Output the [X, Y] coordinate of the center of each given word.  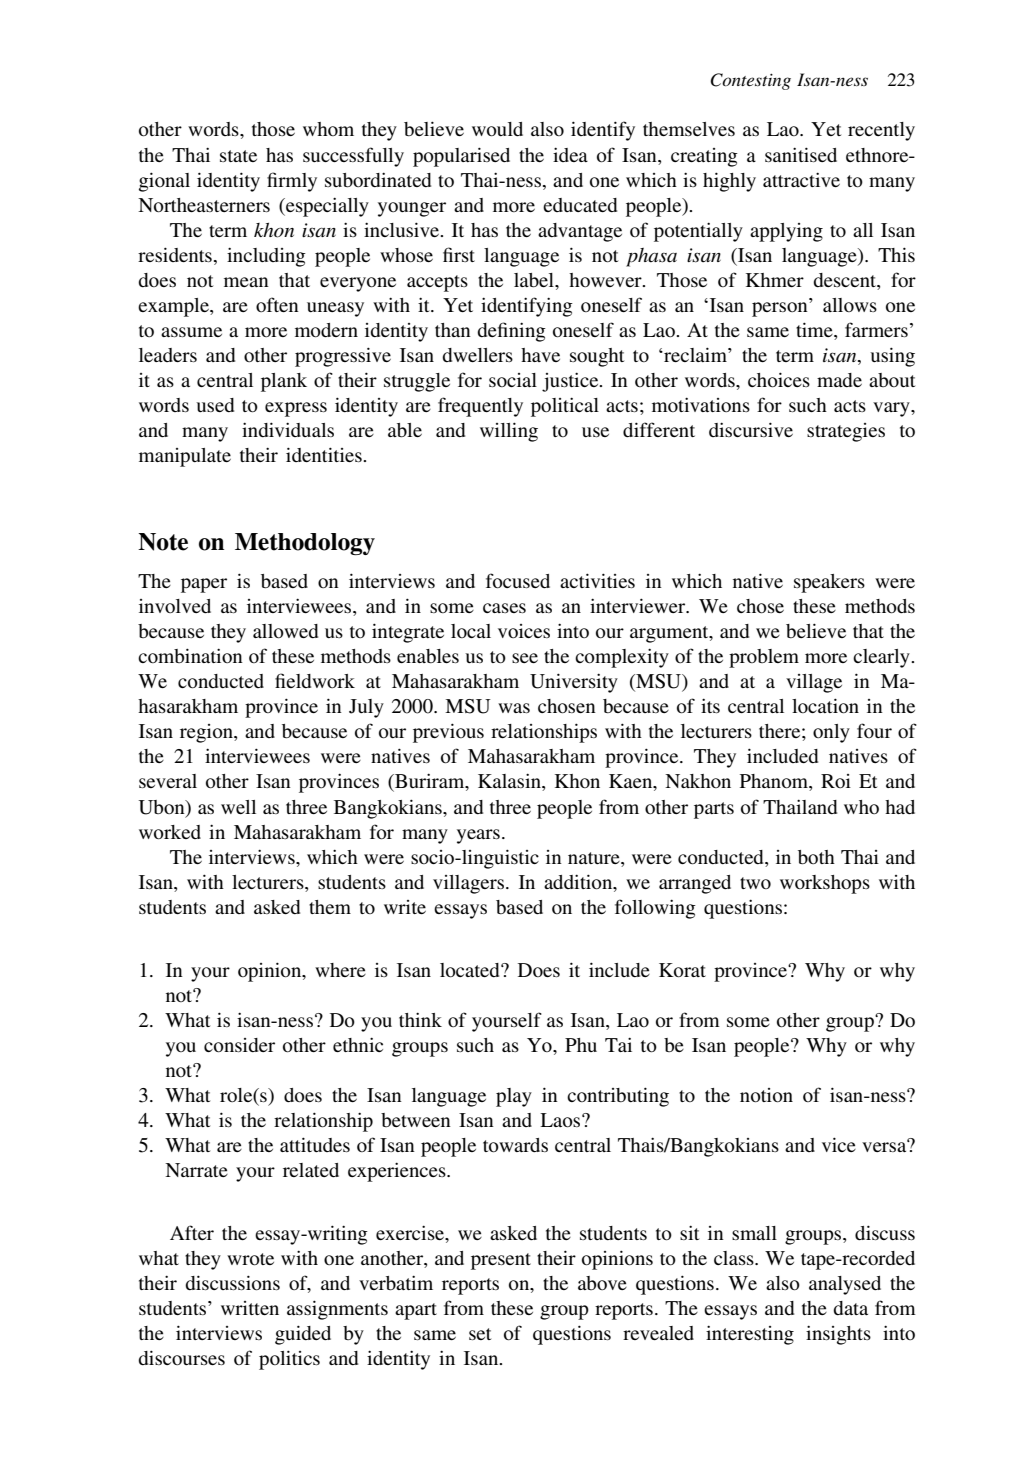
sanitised [801, 154]
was [514, 708]
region [207, 733]
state [238, 156]
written [250, 1308]
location [825, 706]
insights [838, 1335]
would [497, 129]
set [480, 1334]
